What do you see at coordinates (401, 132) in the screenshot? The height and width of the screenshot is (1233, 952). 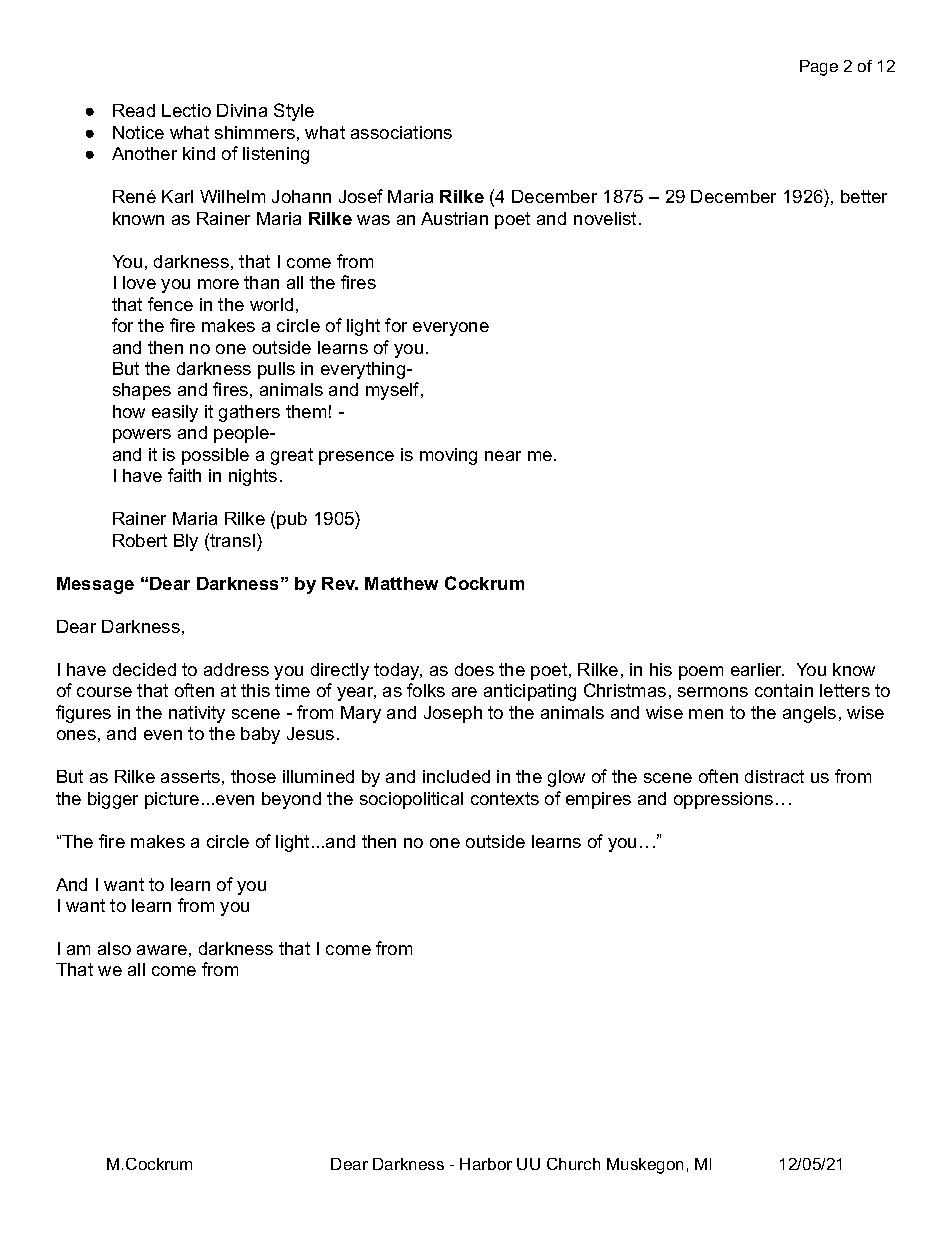 I see `associations` at bounding box center [401, 132].
